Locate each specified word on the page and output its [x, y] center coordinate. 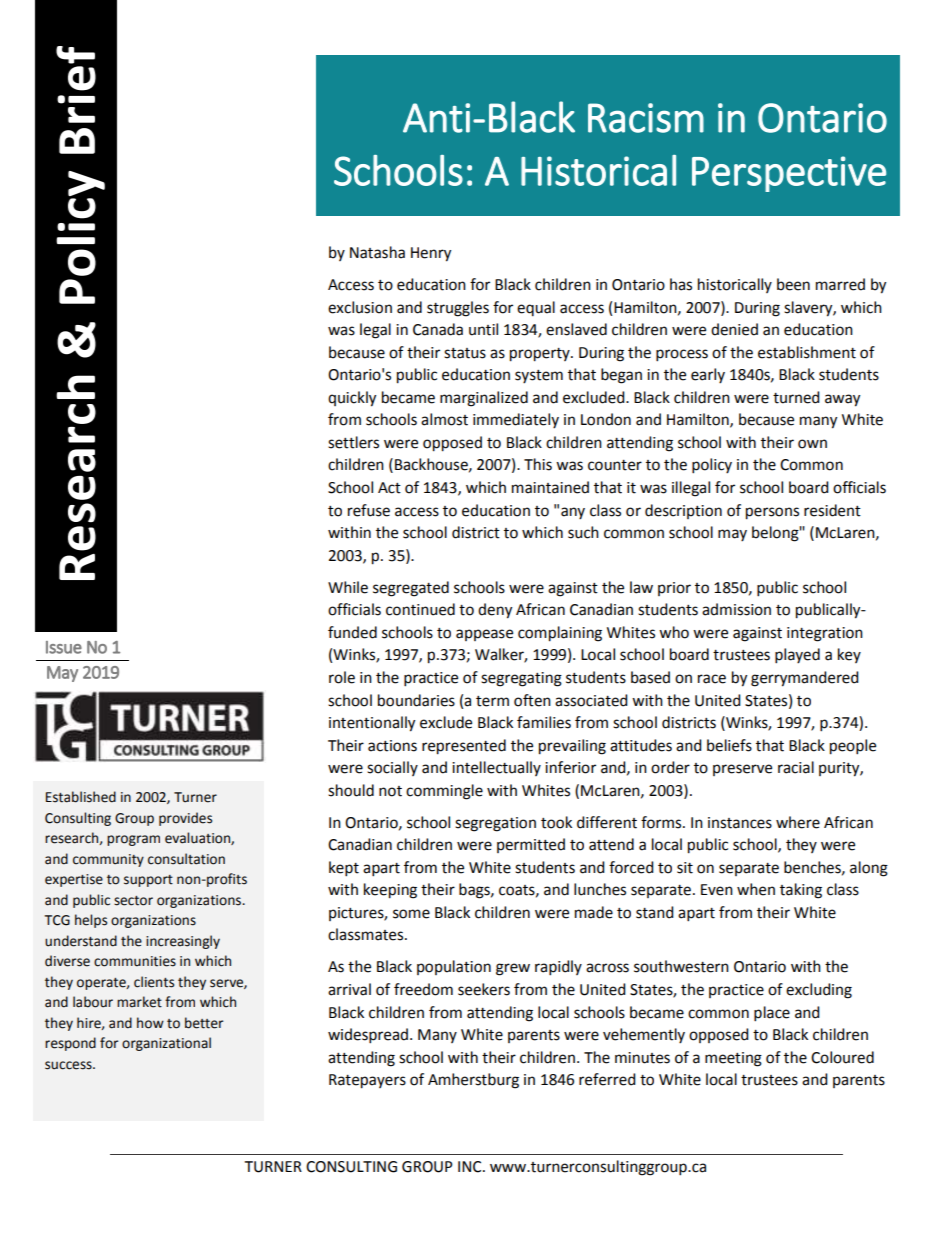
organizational [166, 1044]
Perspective [789, 174]
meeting [733, 1059]
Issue [64, 647]
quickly [352, 399]
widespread [368, 1036]
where [798, 822]
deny [495, 611]
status [465, 353]
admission [736, 609]
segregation [495, 824]
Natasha [377, 252]
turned [796, 397]
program [133, 840]
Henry [431, 254]
